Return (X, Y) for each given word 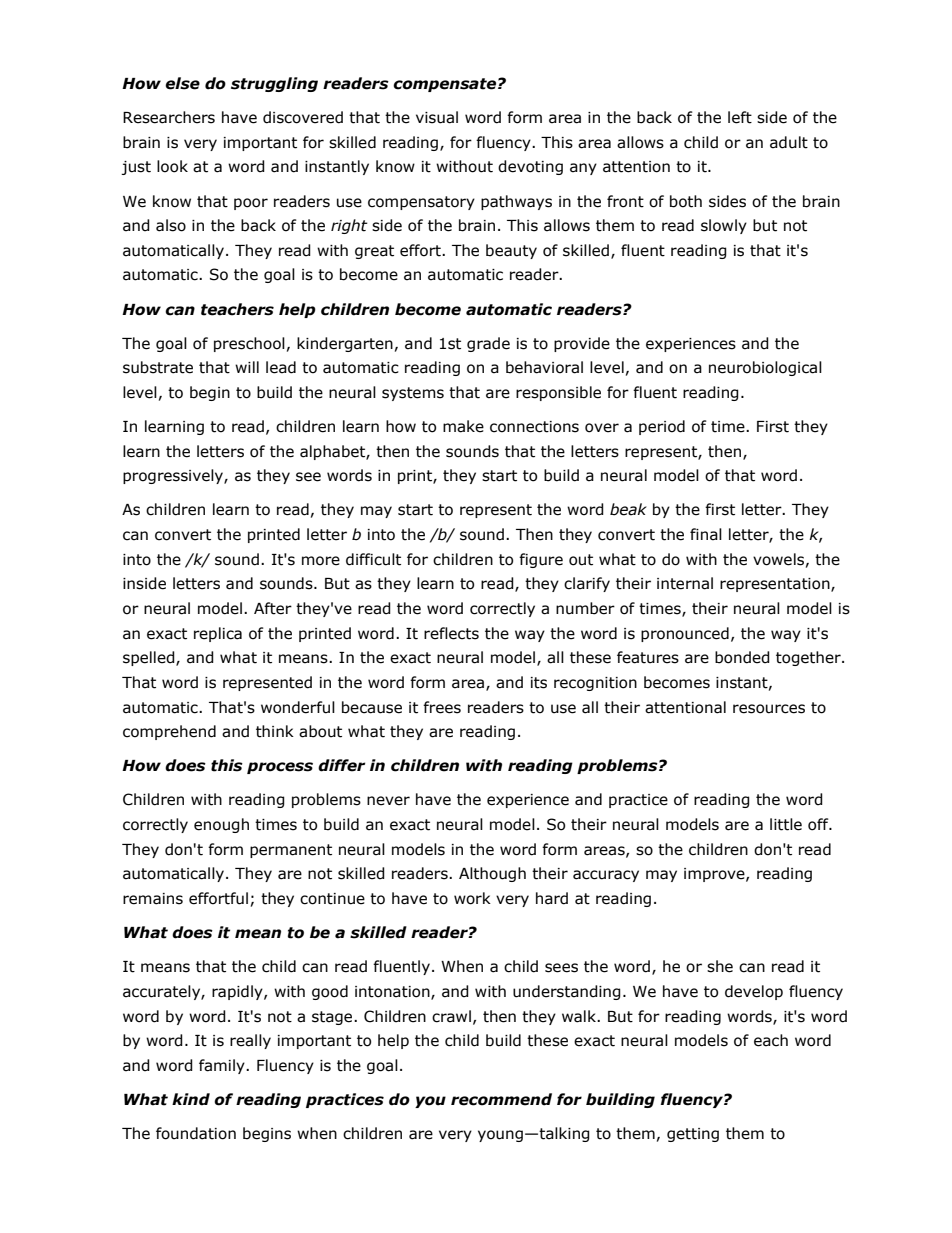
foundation (196, 1133)
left (740, 117)
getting (693, 1135)
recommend (501, 1099)
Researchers (169, 117)
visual (437, 117)
